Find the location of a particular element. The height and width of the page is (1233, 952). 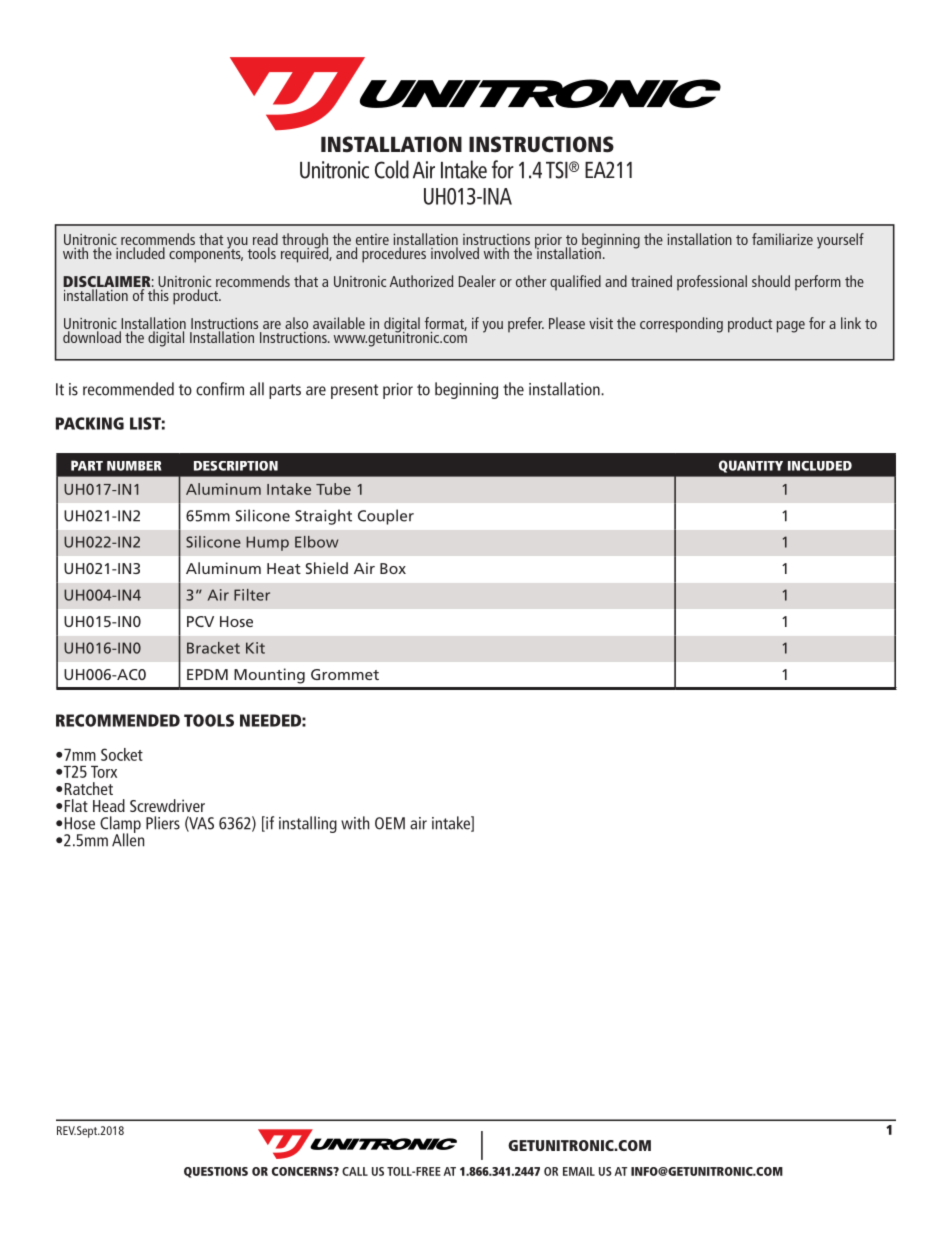

Cold is located at coordinates (392, 169).
